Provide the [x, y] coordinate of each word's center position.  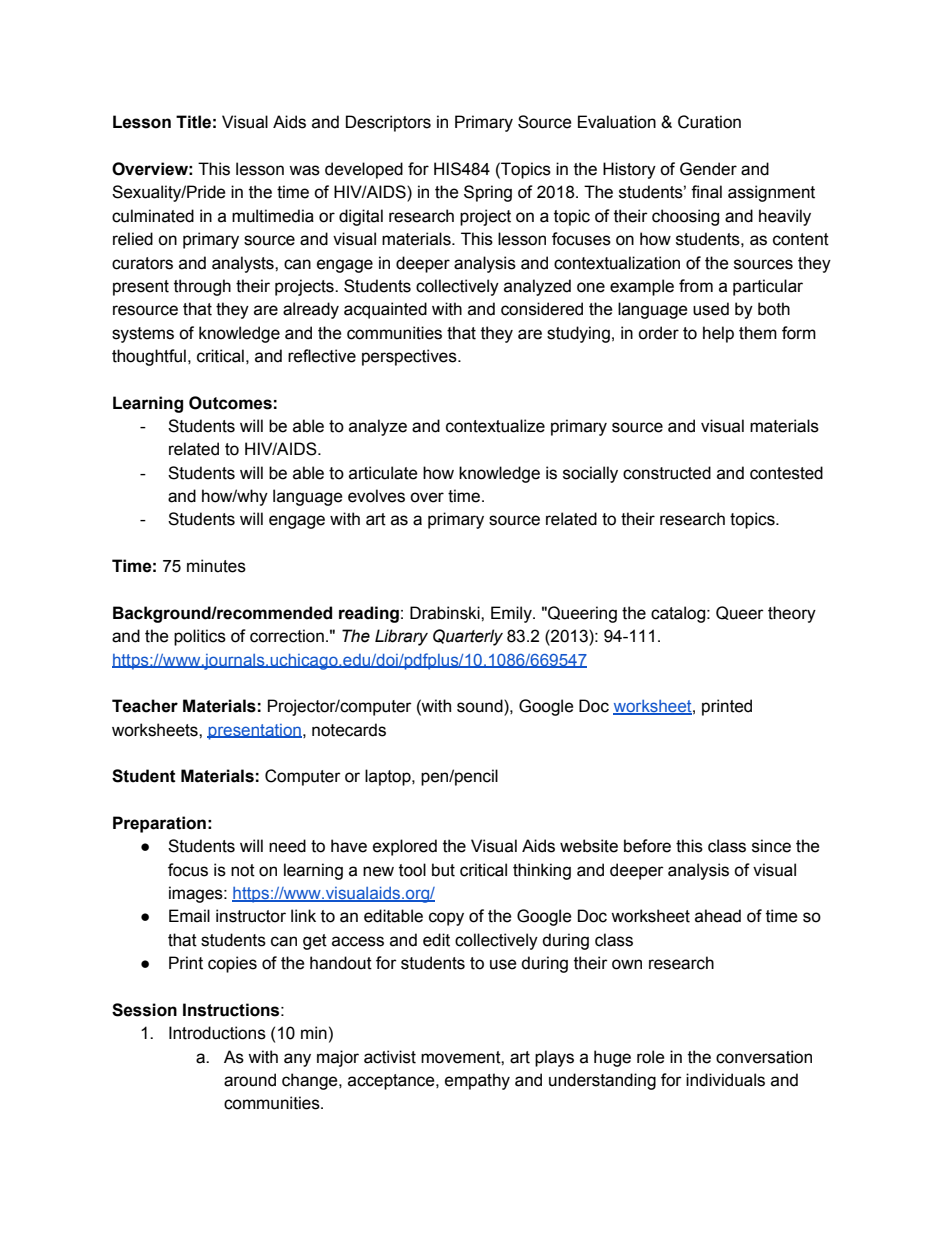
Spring [488, 193]
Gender [708, 169]
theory [792, 614]
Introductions [217, 1033]
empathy [477, 1081]
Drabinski [446, 613]
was [304, 170]
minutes [216, 566]
